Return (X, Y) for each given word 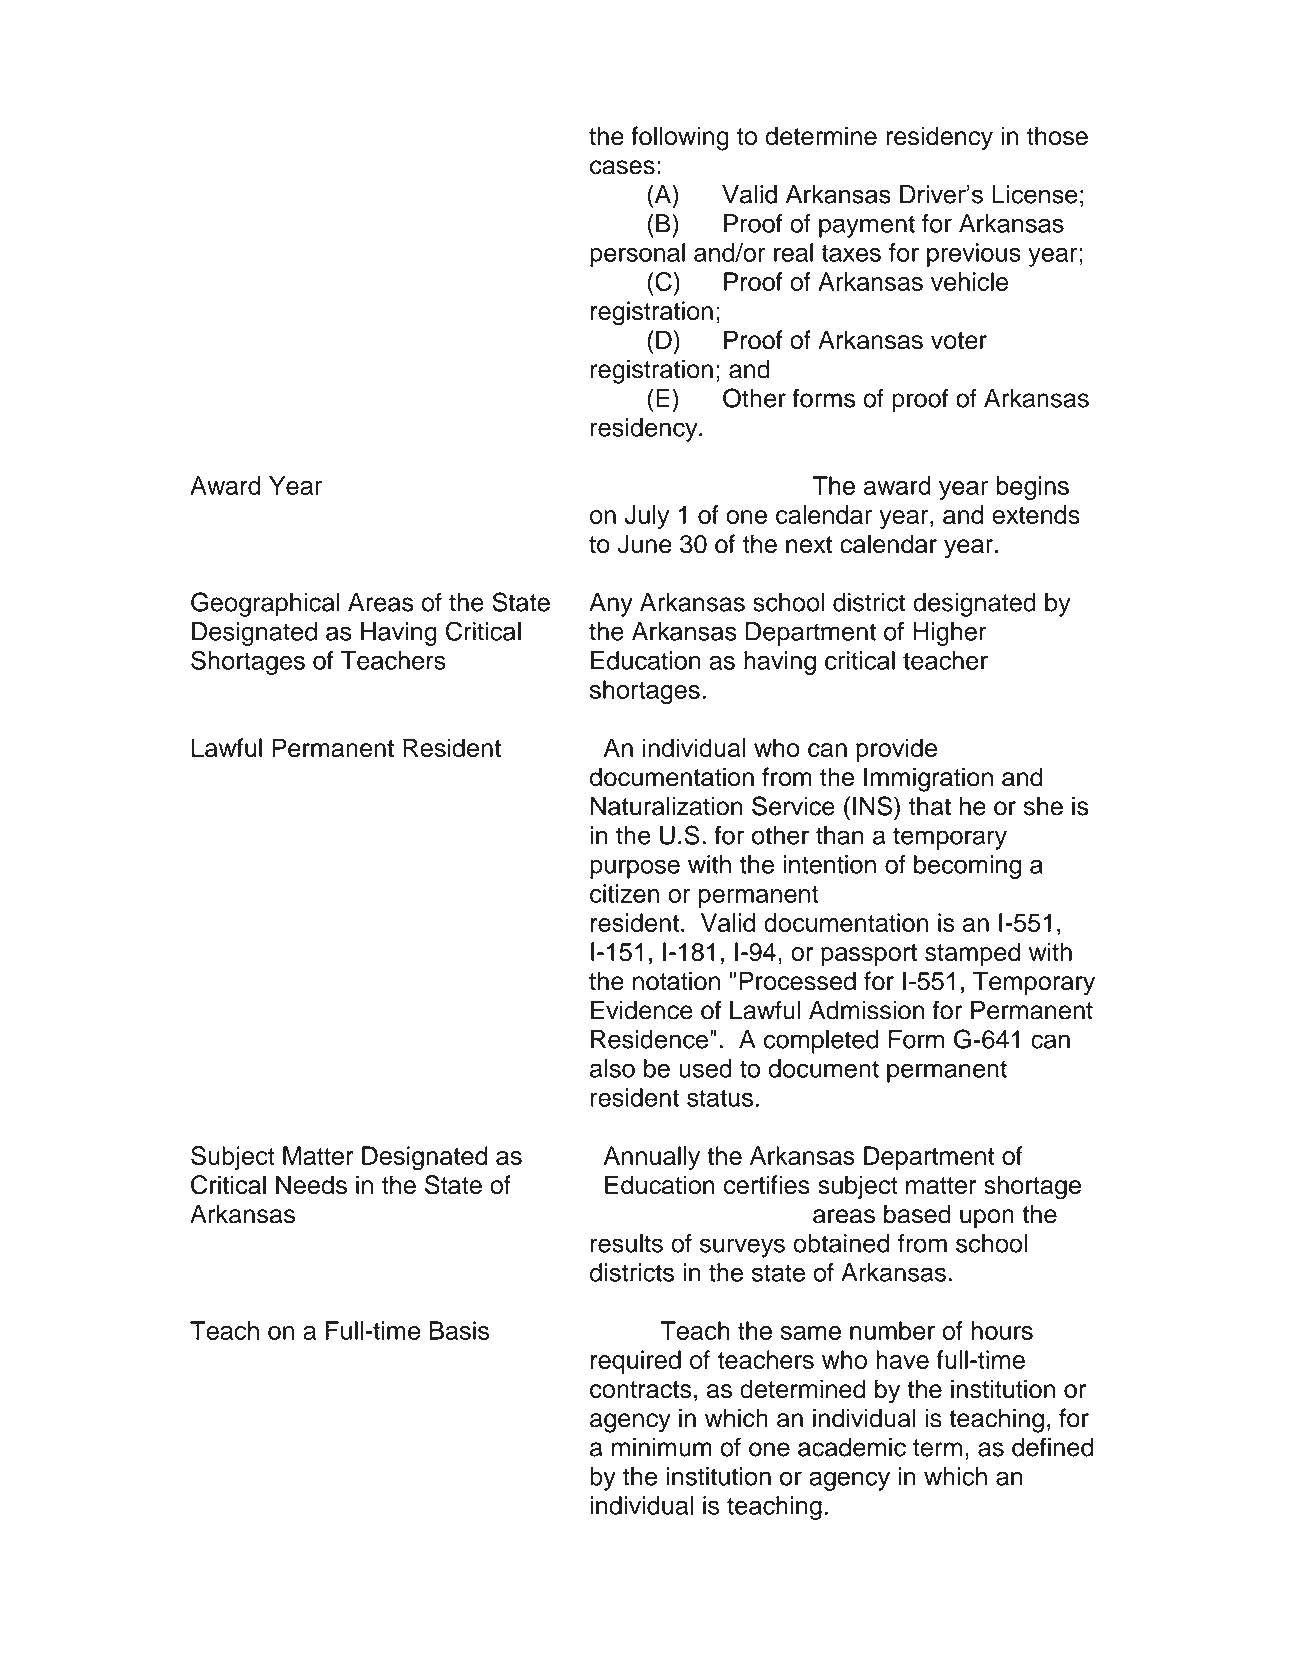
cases (622, 167)
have (902, 1359)
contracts (641, 1390)
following (680, 138)
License (1035, 194)
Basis (459, 1330)
